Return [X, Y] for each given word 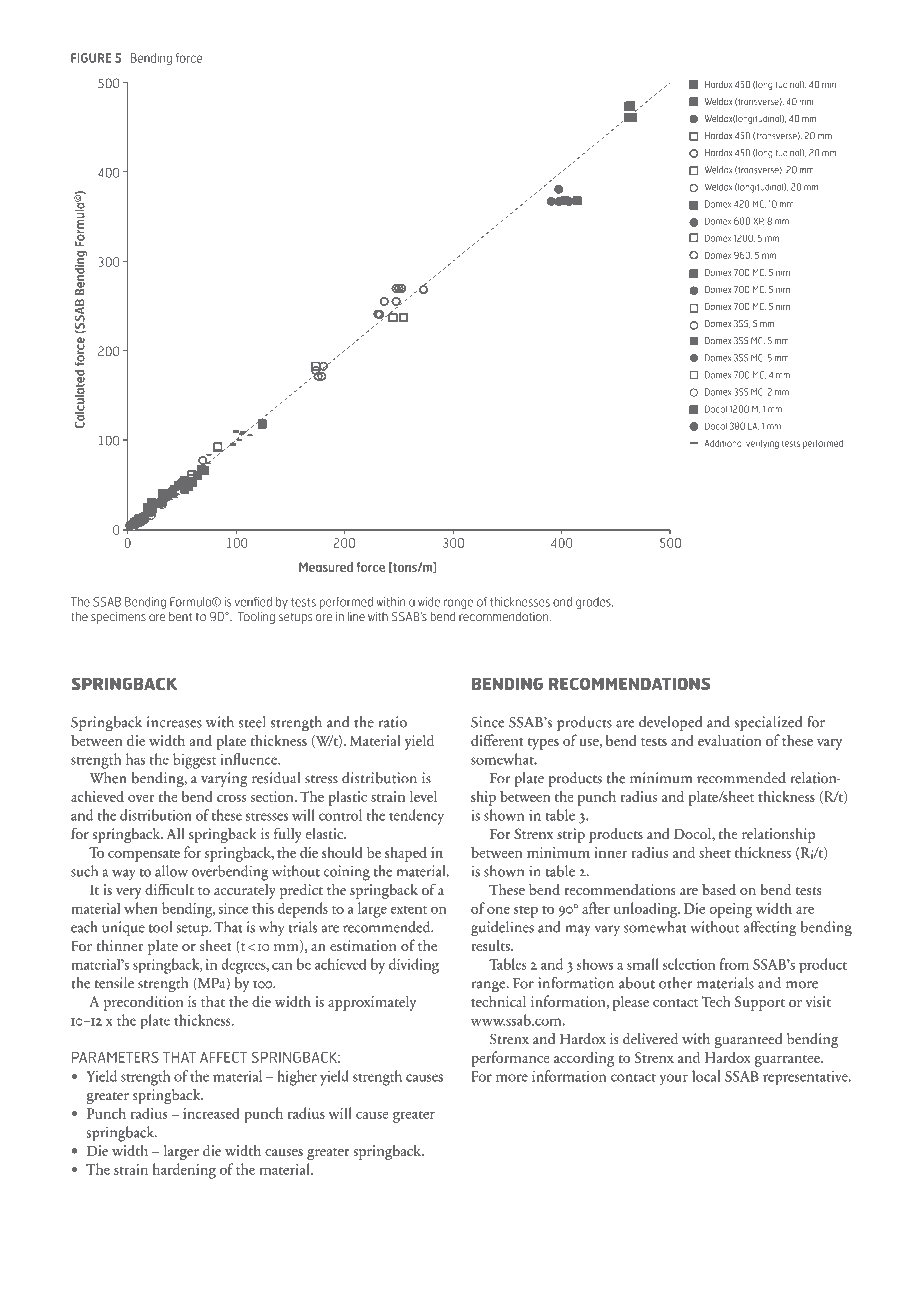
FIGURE [91, 58]
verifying [762, 444]
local [706, 1076]
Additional [724, 443]
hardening [184, 1171]
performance [510, 1059]
